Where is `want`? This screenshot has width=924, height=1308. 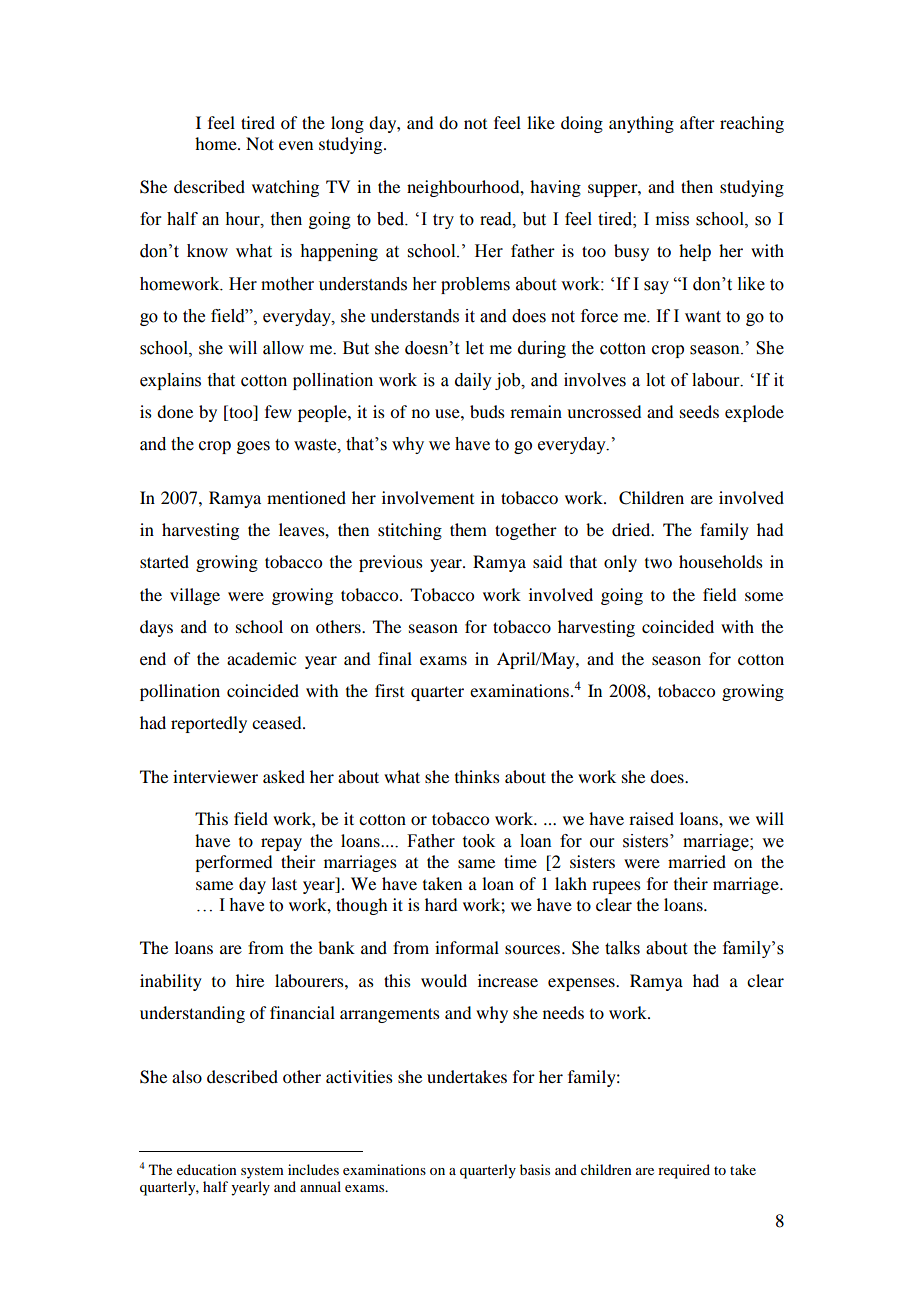
want is located at coordinates (703, 317).
